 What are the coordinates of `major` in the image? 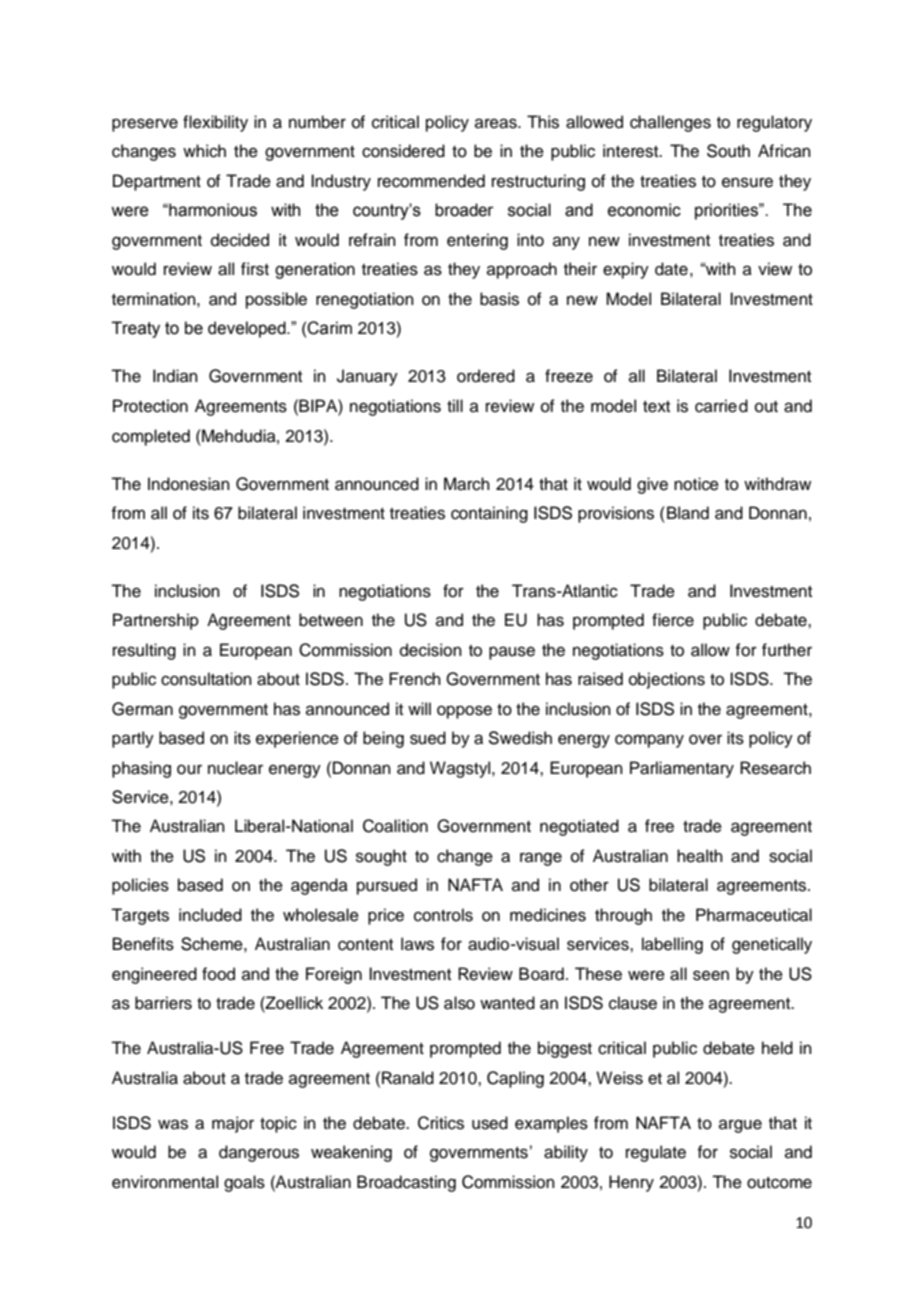 It's located at (233, 1124).
